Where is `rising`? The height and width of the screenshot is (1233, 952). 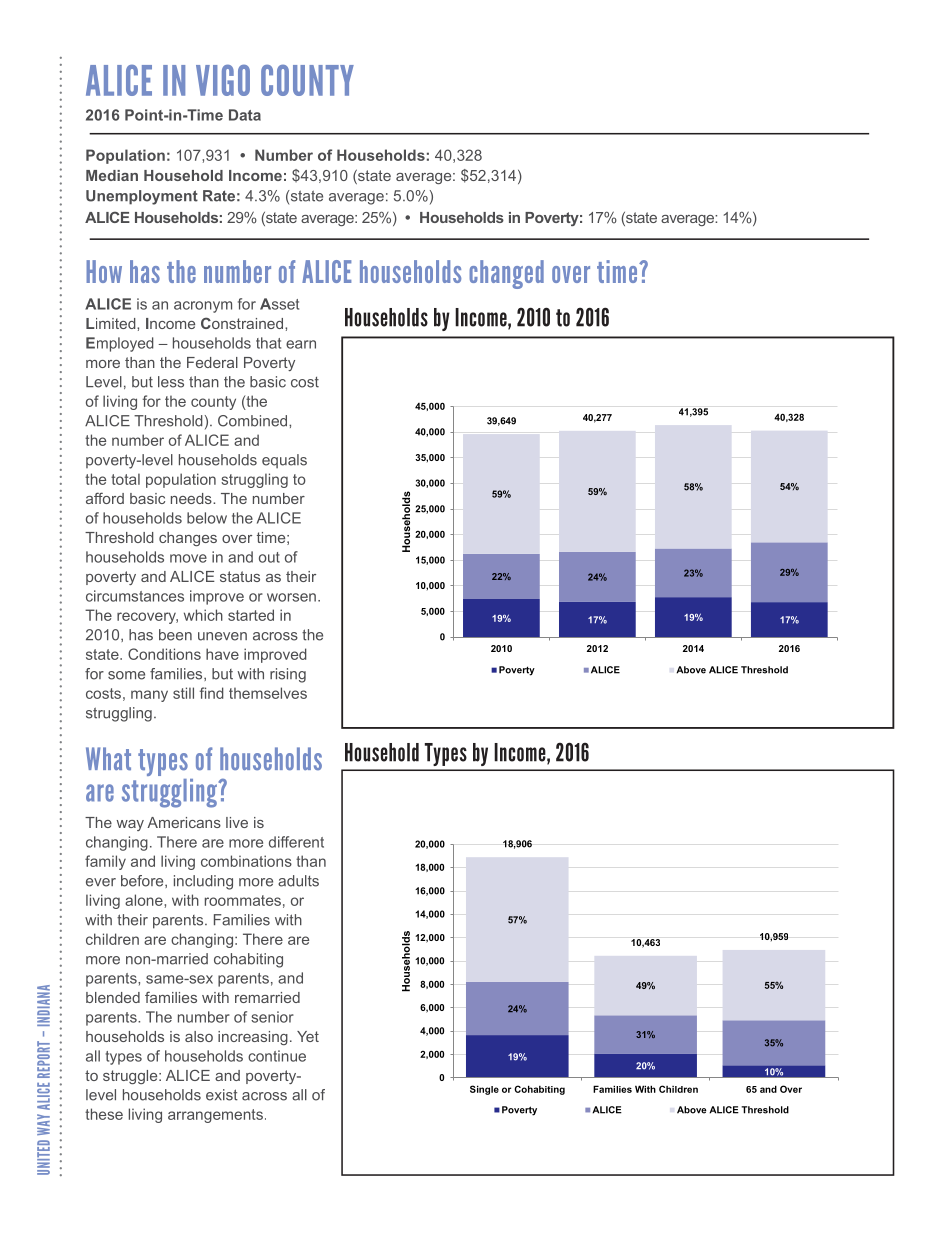
rising is located at coordinates (288, 675).
